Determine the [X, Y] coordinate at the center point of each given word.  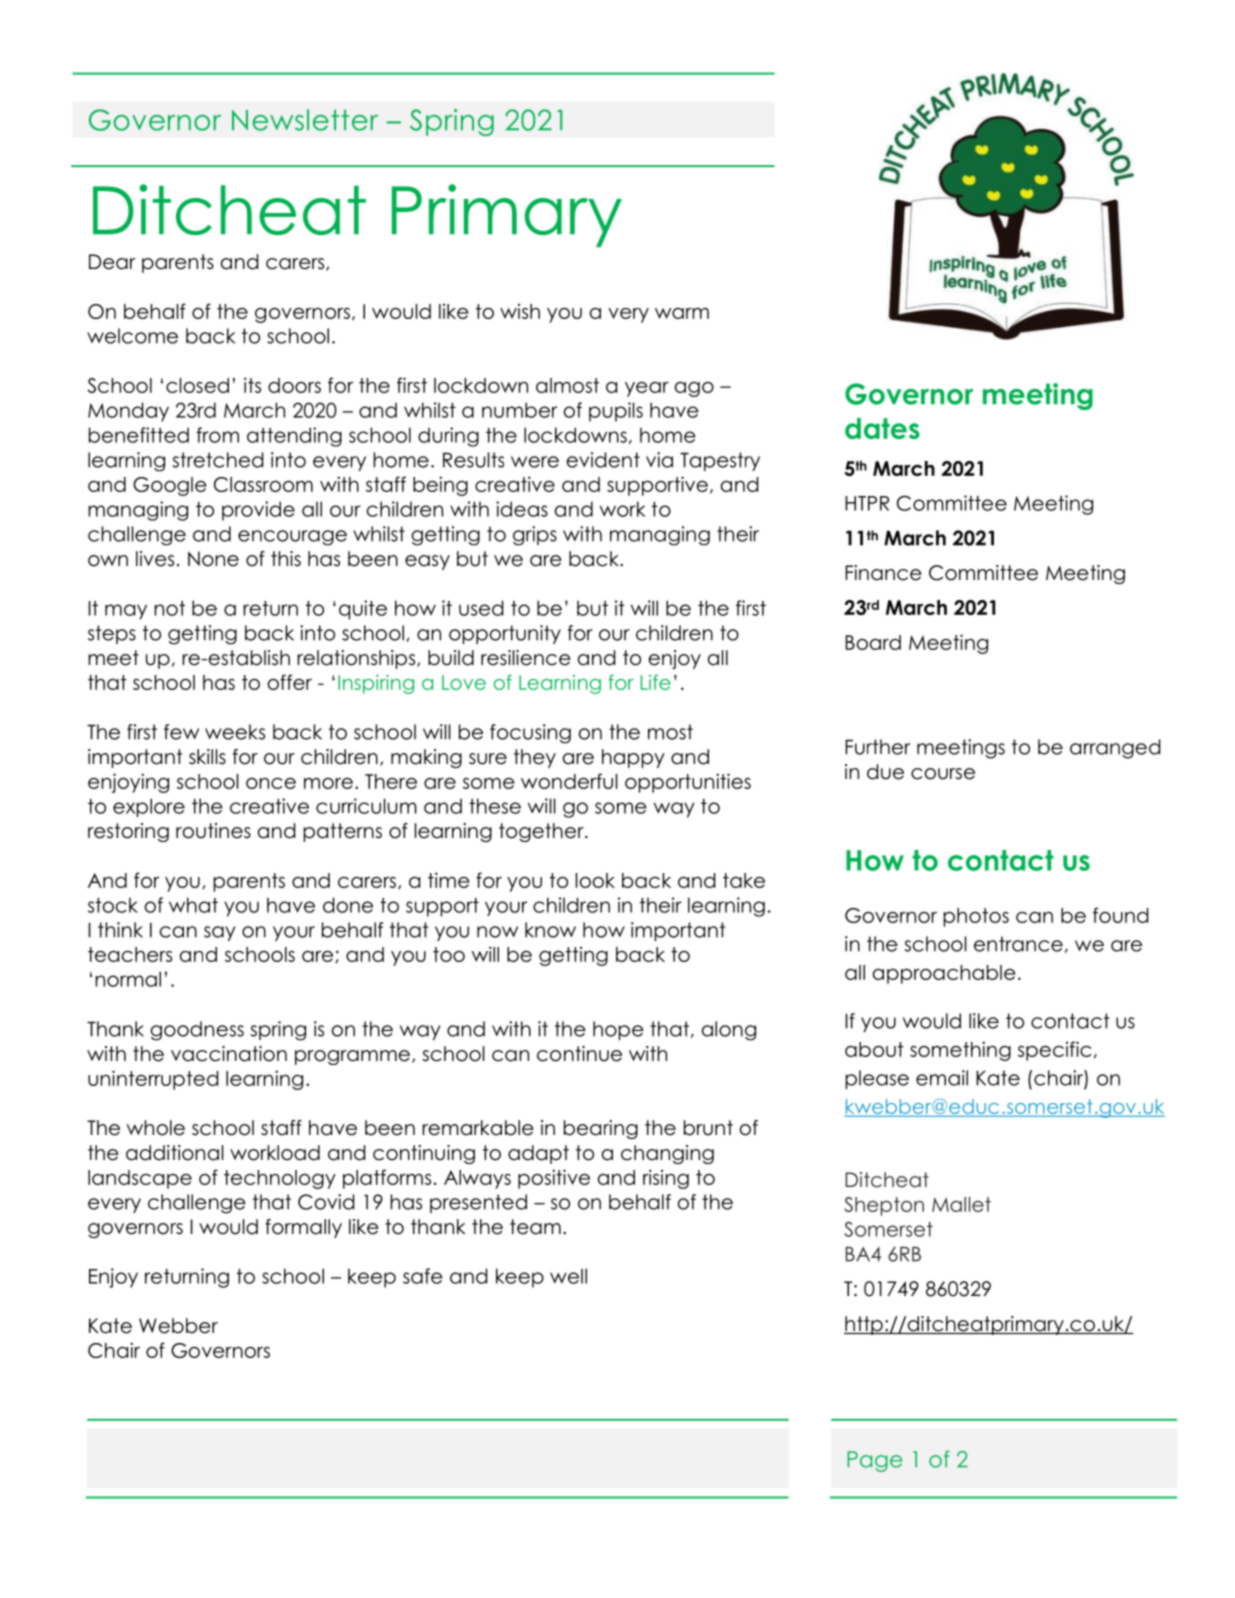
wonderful [569, 781]
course [943, 774]
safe [423, 1276]
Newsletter [305, 120]
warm [682, 313]
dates [882, 428]
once [271, 783]
